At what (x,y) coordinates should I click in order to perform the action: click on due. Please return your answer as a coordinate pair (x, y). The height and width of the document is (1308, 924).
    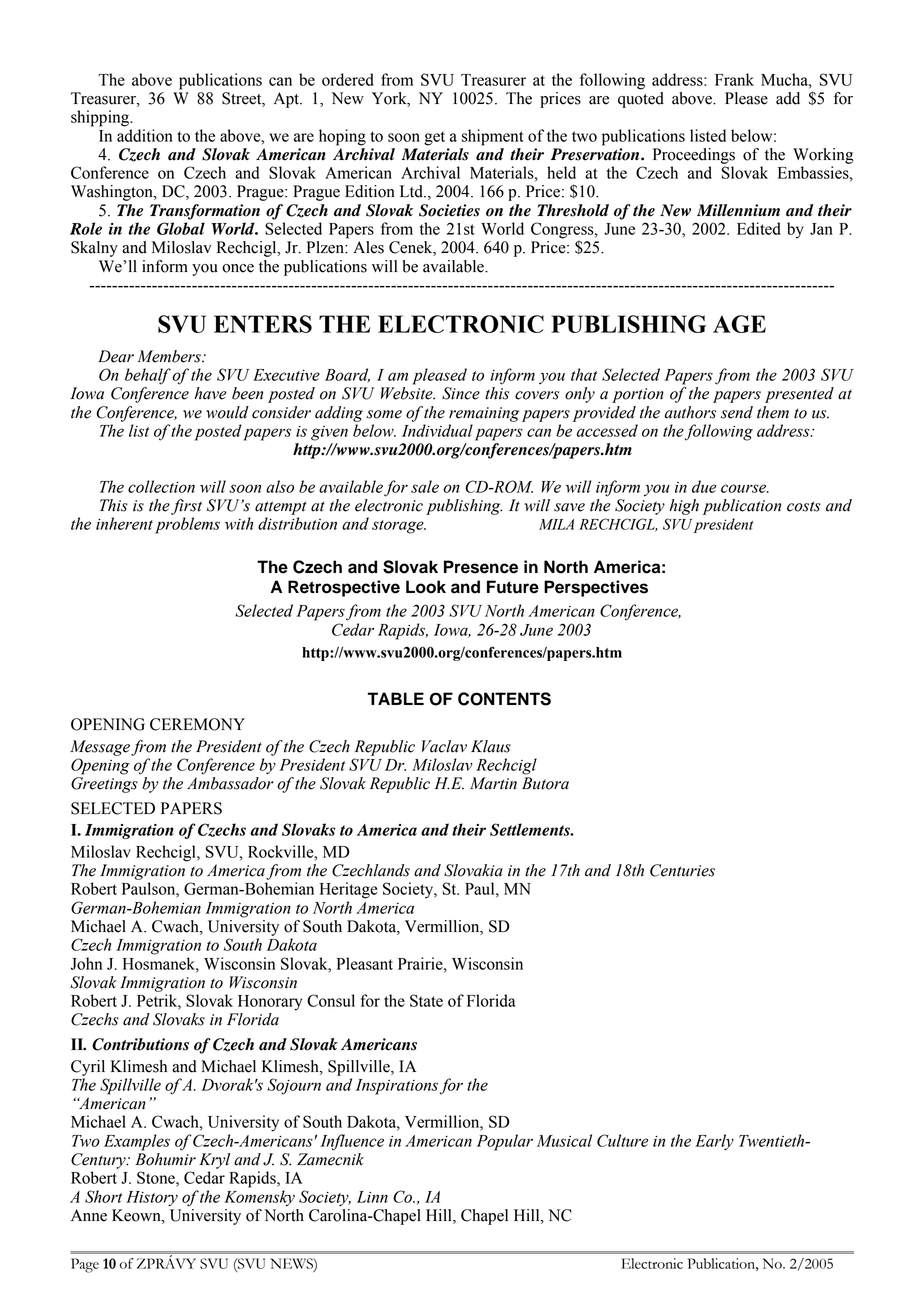
    Looking at the image, I should click on (704, 486).
